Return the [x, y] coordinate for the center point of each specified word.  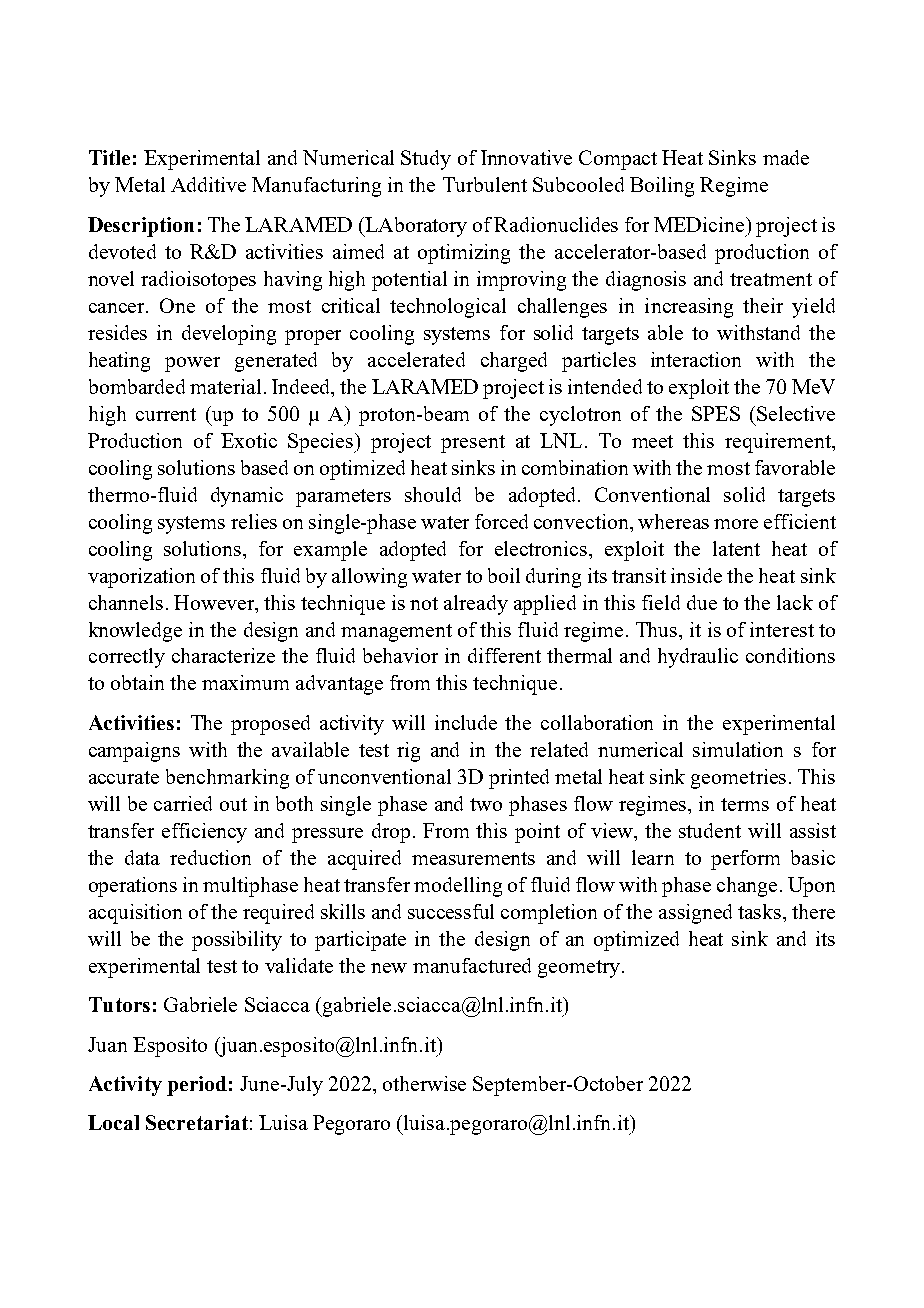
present [473, 444]
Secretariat [197, 1122]
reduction [210, 857]
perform [745, 860]
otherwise [424, 1083]
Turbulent [485, 184]
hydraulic [698, 658]
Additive [208, 184]
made [786, 157]
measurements [473, 858]
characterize [223, 655]
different [504, 655]
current [166, 414]
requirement [779, 443]
